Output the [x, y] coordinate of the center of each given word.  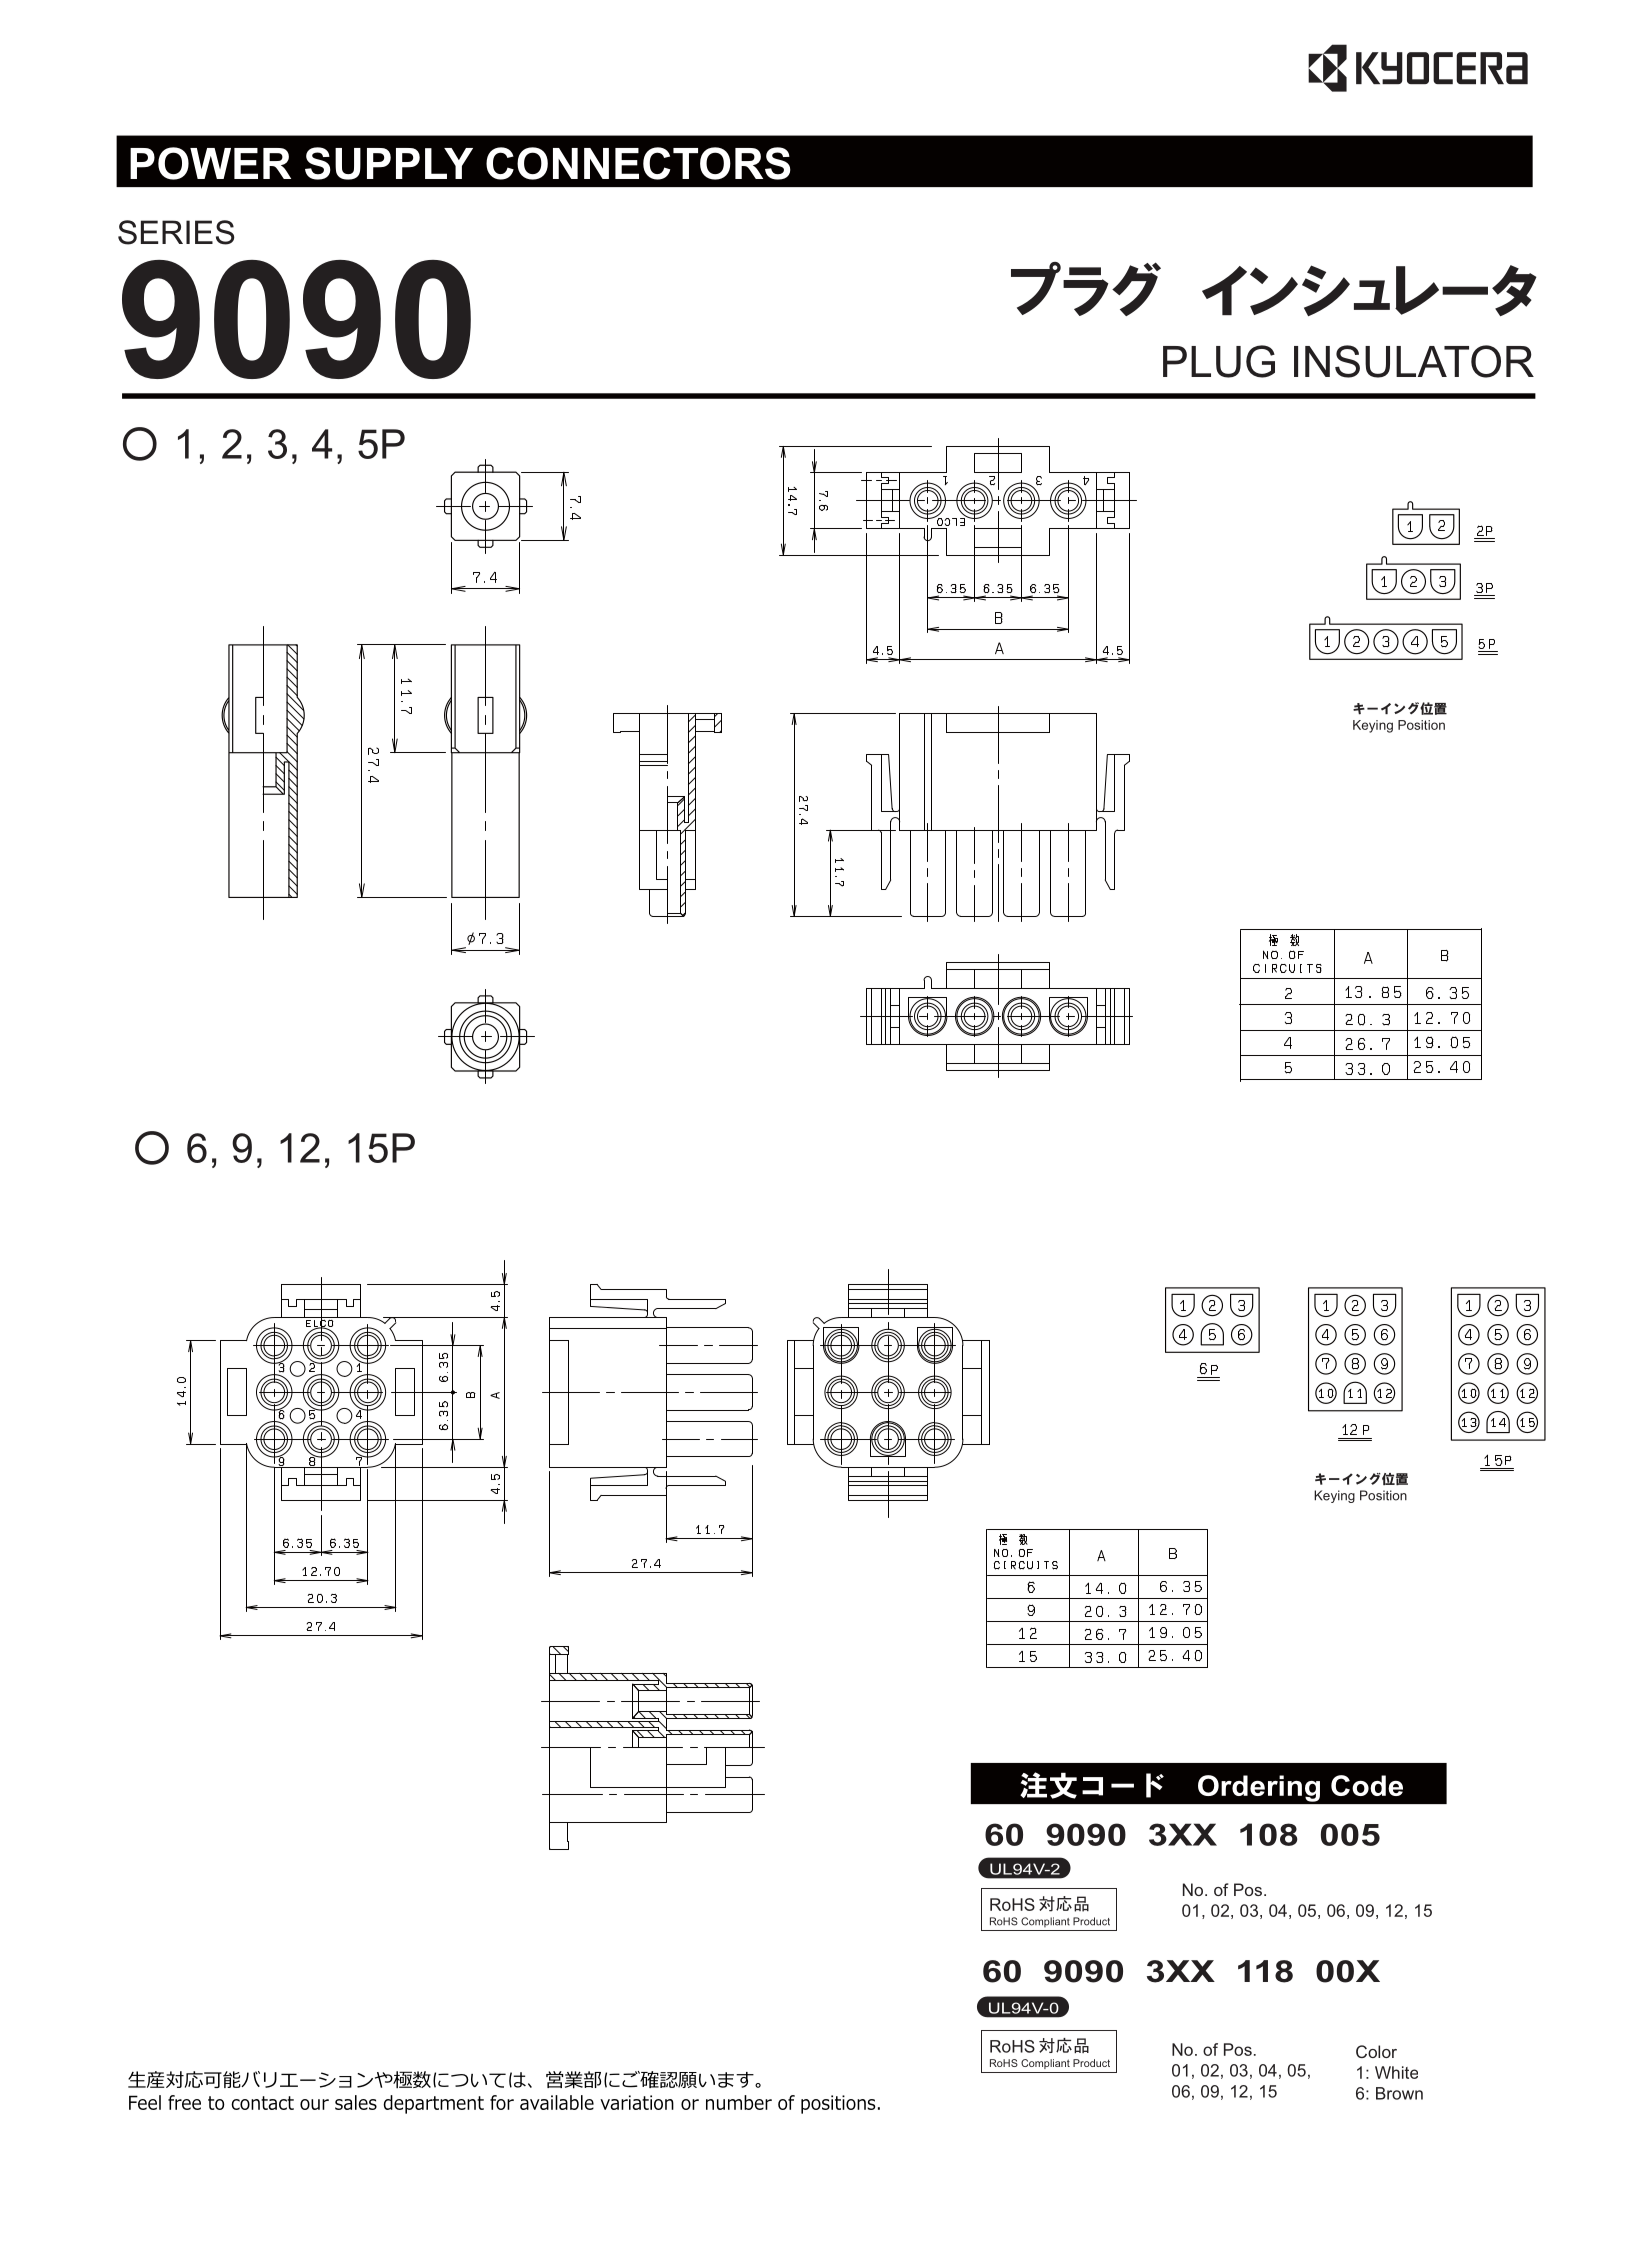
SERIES [176, 232]
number [739, 2102]
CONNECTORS [638, 163]
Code [1367, 1785]
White [1396, 2072]
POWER [210, 163]
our [314, 2104]
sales [356, 2102]
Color [1376, 2051]
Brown [1399, 2093]
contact [262, 2103]
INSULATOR [1414, 361]
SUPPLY [389, 163]
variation [637, 2102]
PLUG [1219, 361]
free [184, 2102]
